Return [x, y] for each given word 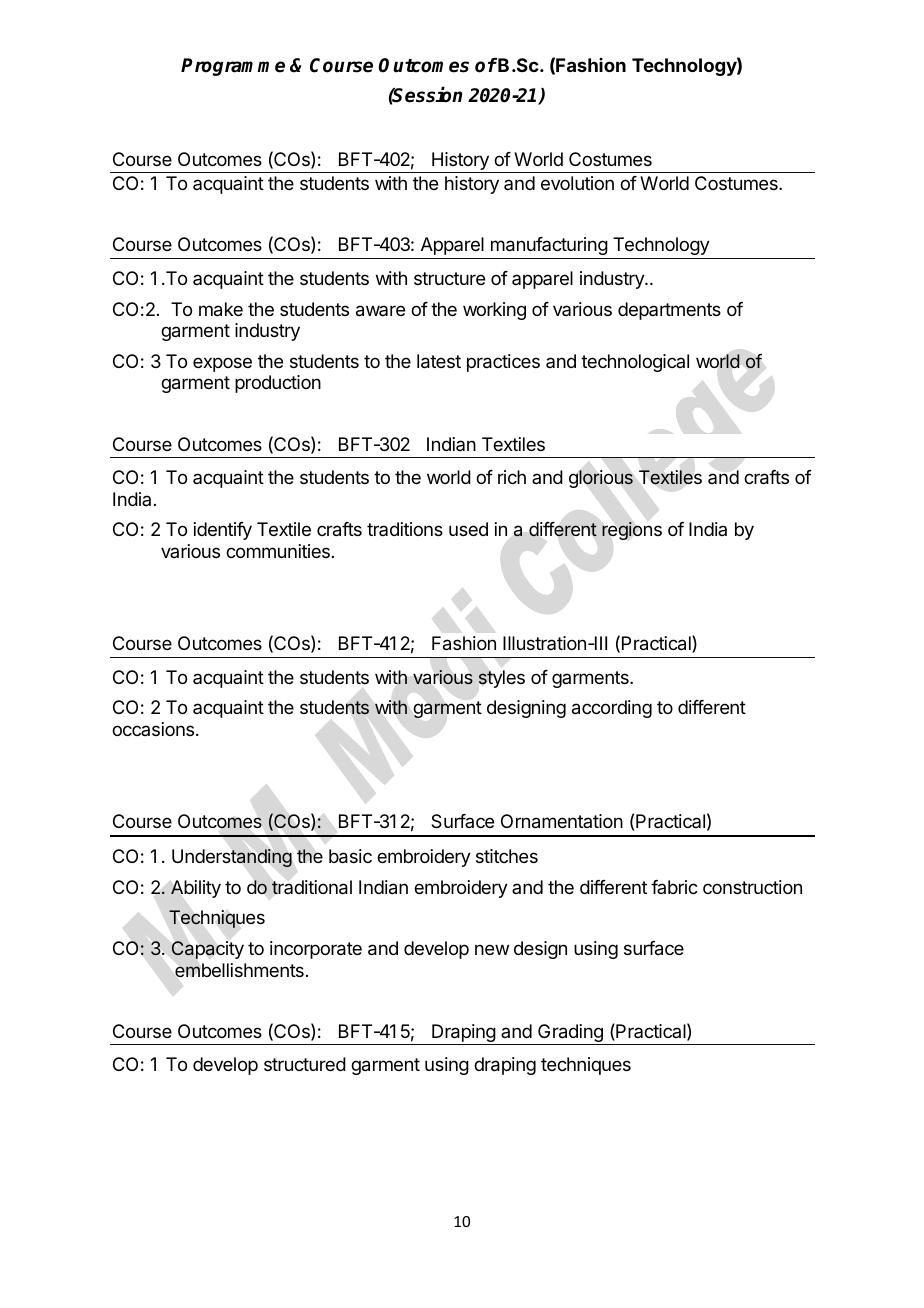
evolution [577, 183]
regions [632, 531]
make [221, 309]
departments [669, 311]
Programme [233, 67]
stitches [507, 856]
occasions [154, 729]
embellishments [239, 970]
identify [223, 531]
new [492, 949]
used [468, 529]
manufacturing [549, 246]
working [494, 311]
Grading [570, 1034]
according [612, 709]
